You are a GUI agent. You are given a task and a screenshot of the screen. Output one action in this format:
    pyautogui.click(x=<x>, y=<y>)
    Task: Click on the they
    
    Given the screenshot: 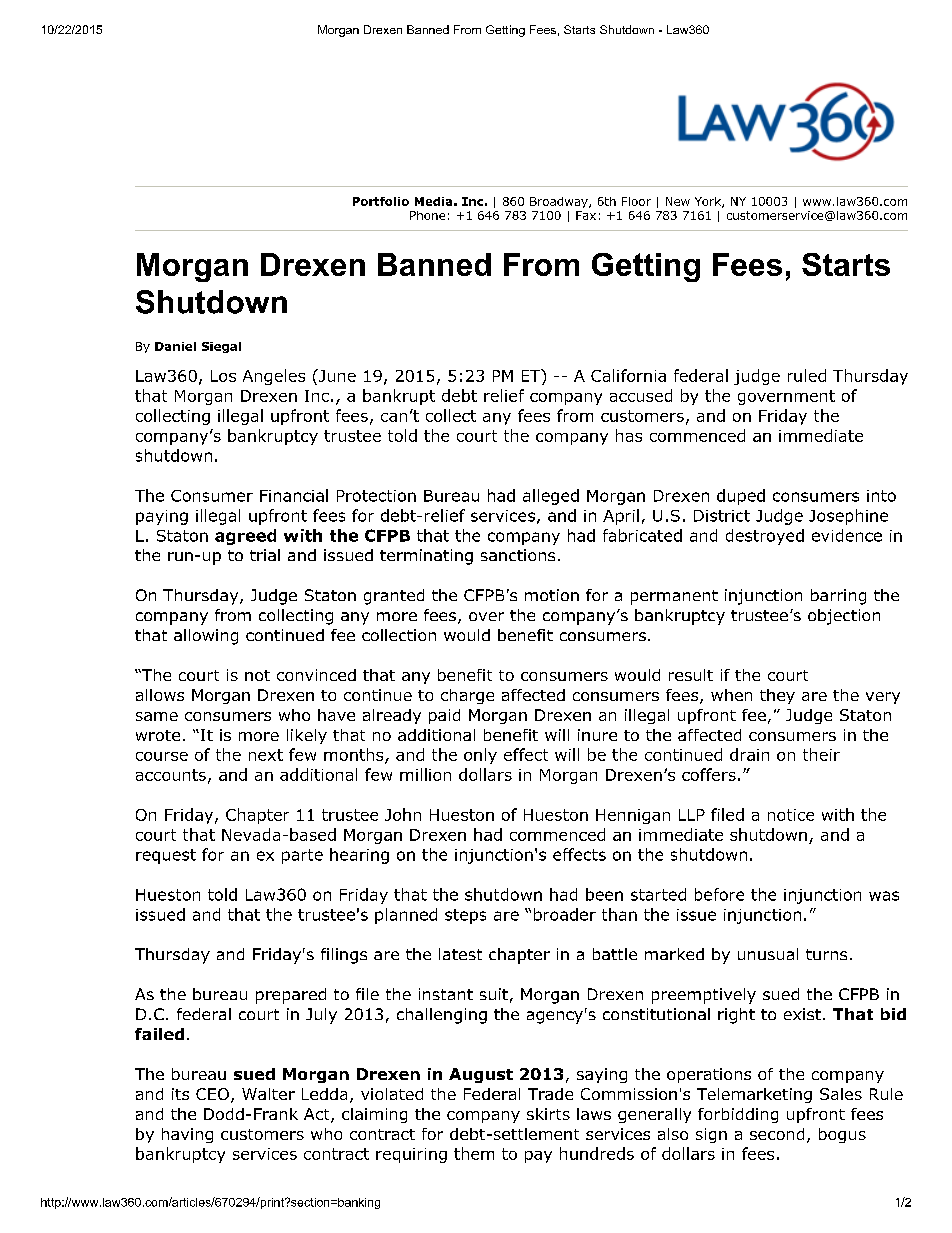 What is the action you would take?
    pyautogui.click(x=777, y=696)
